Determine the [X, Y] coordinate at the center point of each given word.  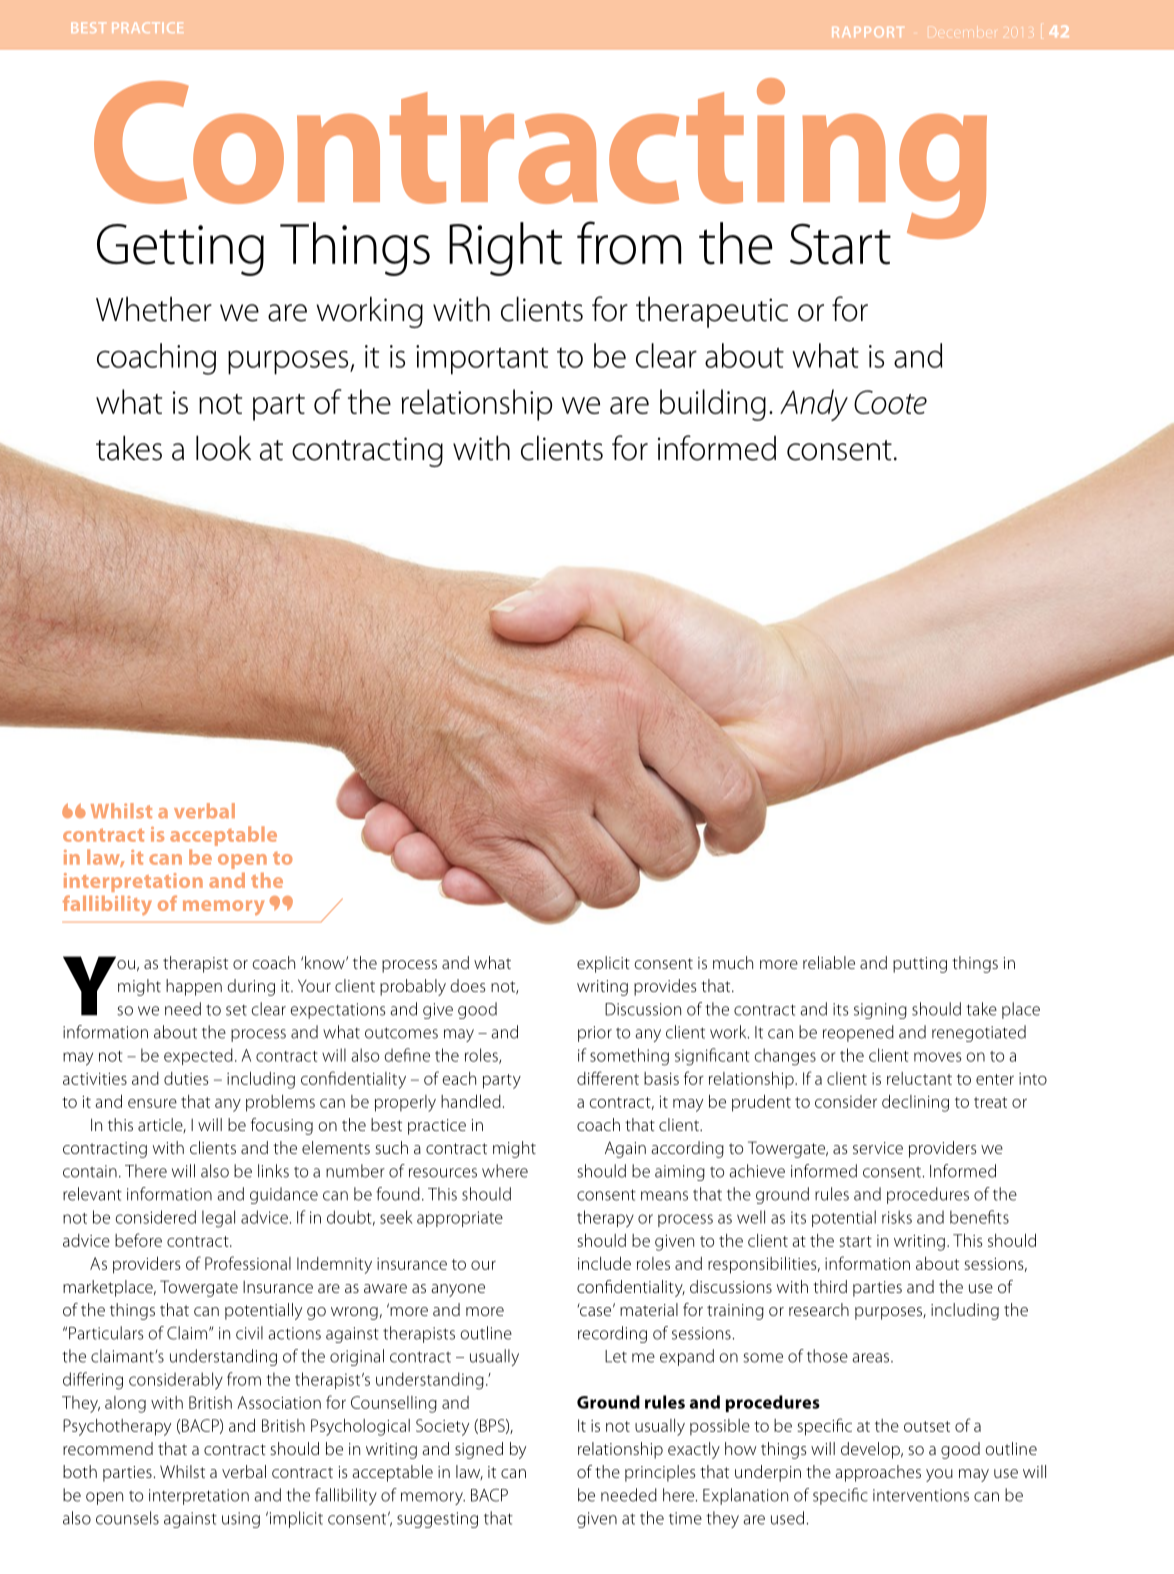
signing [880, 1011]
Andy [814, 405]
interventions [921, 1495]
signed [479, 1450]
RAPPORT [868, 32]
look [223, 448]
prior [595, 1034]
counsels [127, 1518]
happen [194, 987]
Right [505, 249]
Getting [180, 250]
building [713, 405]
